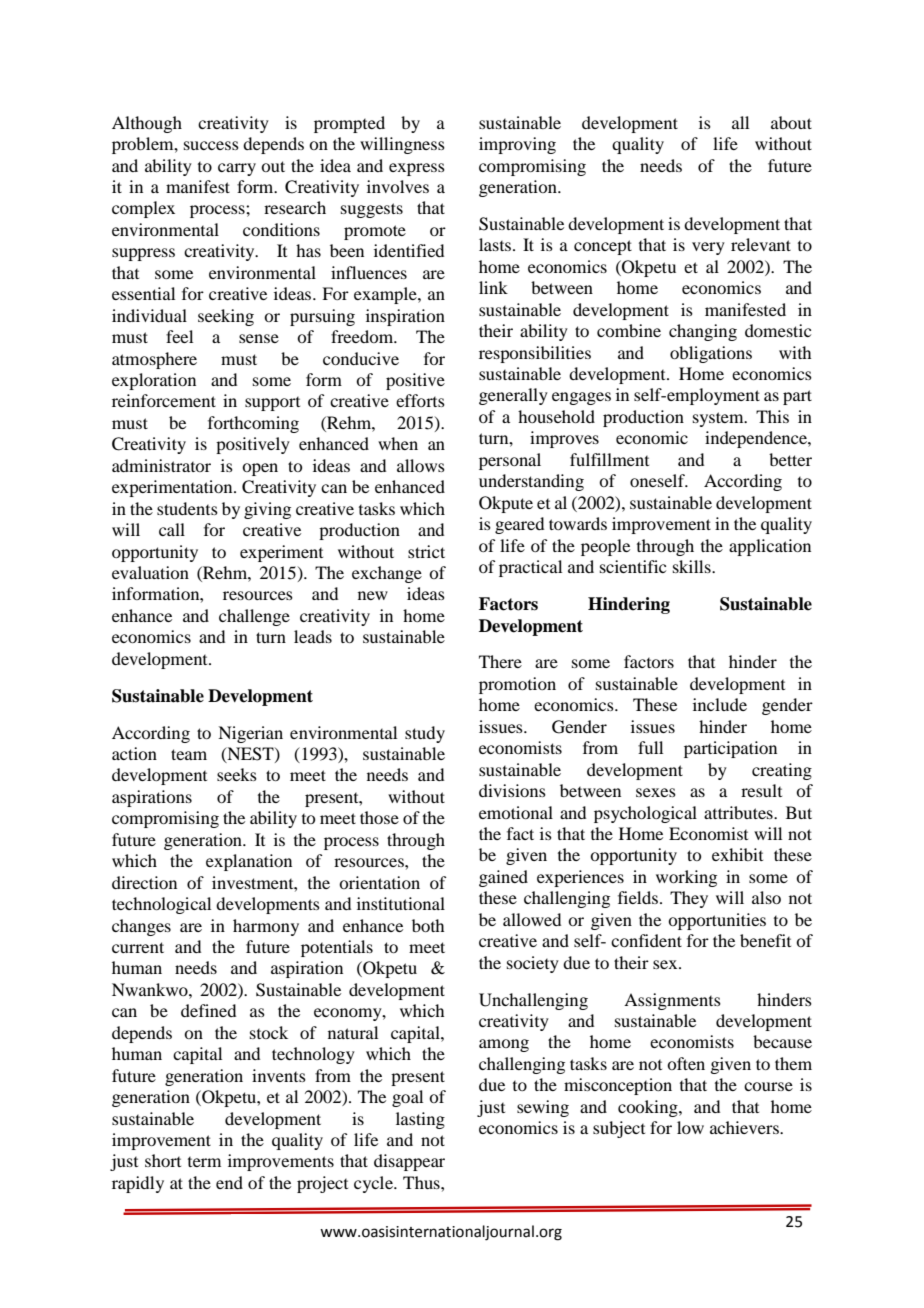 The image size is (924, 1308). What do you see at coordinates (791, 122) in the screenshot?
I see `about` at bounding box center [791, 122].
